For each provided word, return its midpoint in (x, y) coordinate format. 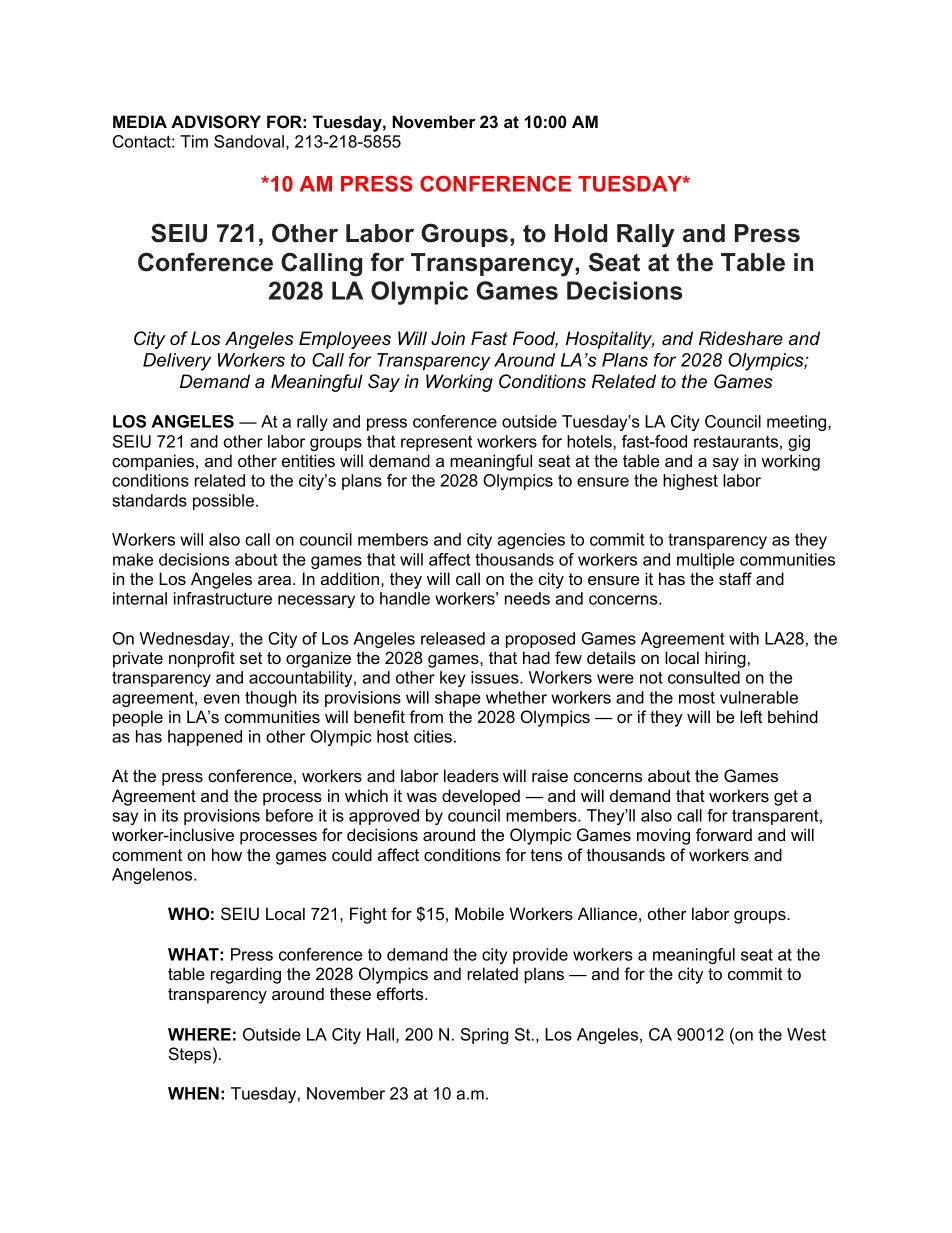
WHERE (199, 1034)
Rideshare (741, 338)
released (453, 638)
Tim (194, 141)
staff (735, 578)
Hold (581, 233)
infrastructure (223, 598)
